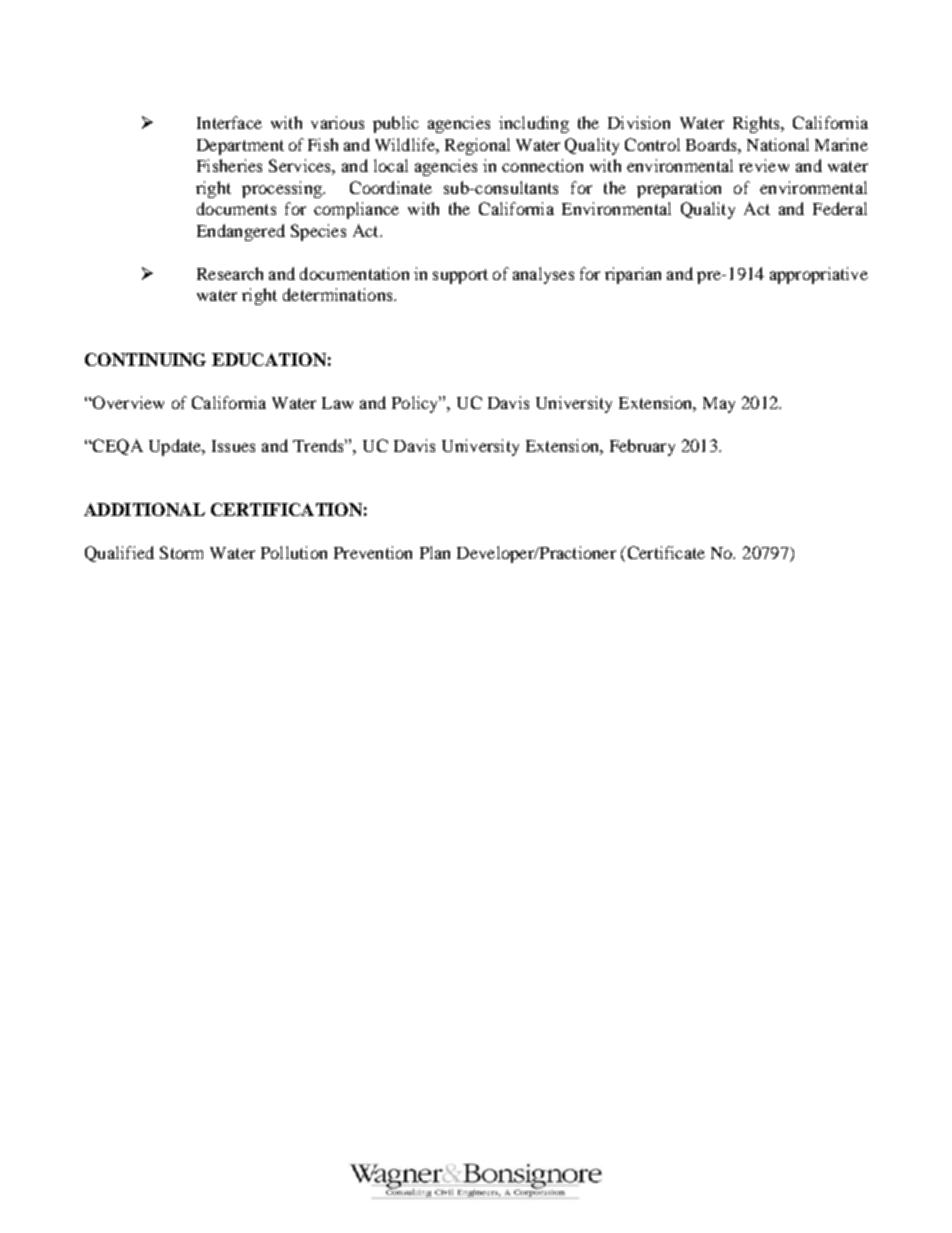  I want to click on Plan, so click(435, 552).
